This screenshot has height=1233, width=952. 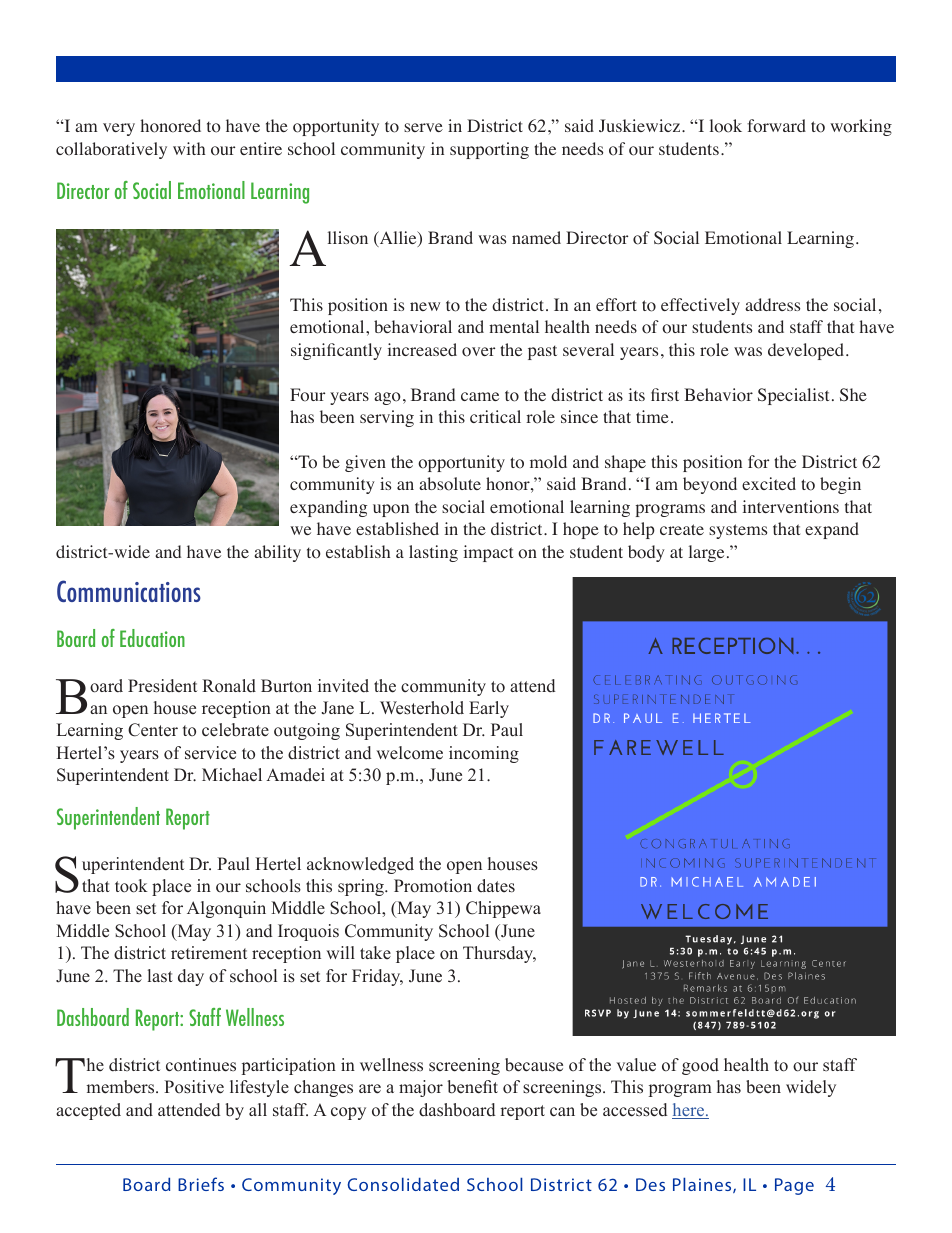 What do you see at coordinates (189, 148) in the screenshot?
I see `with` at bounding box center [189, 148].
